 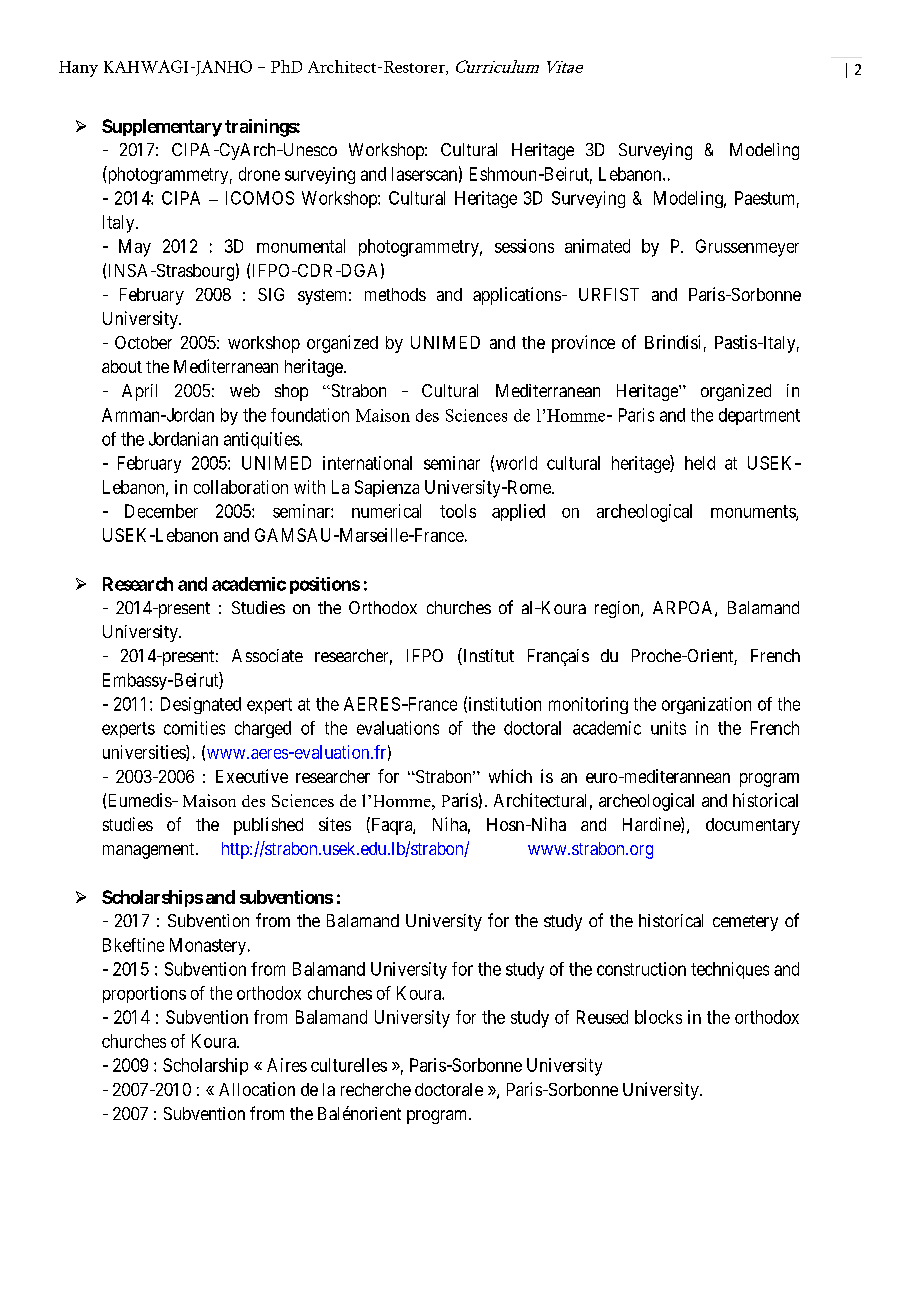 I want to click on Supplementary, so click(x=162, y=128).
